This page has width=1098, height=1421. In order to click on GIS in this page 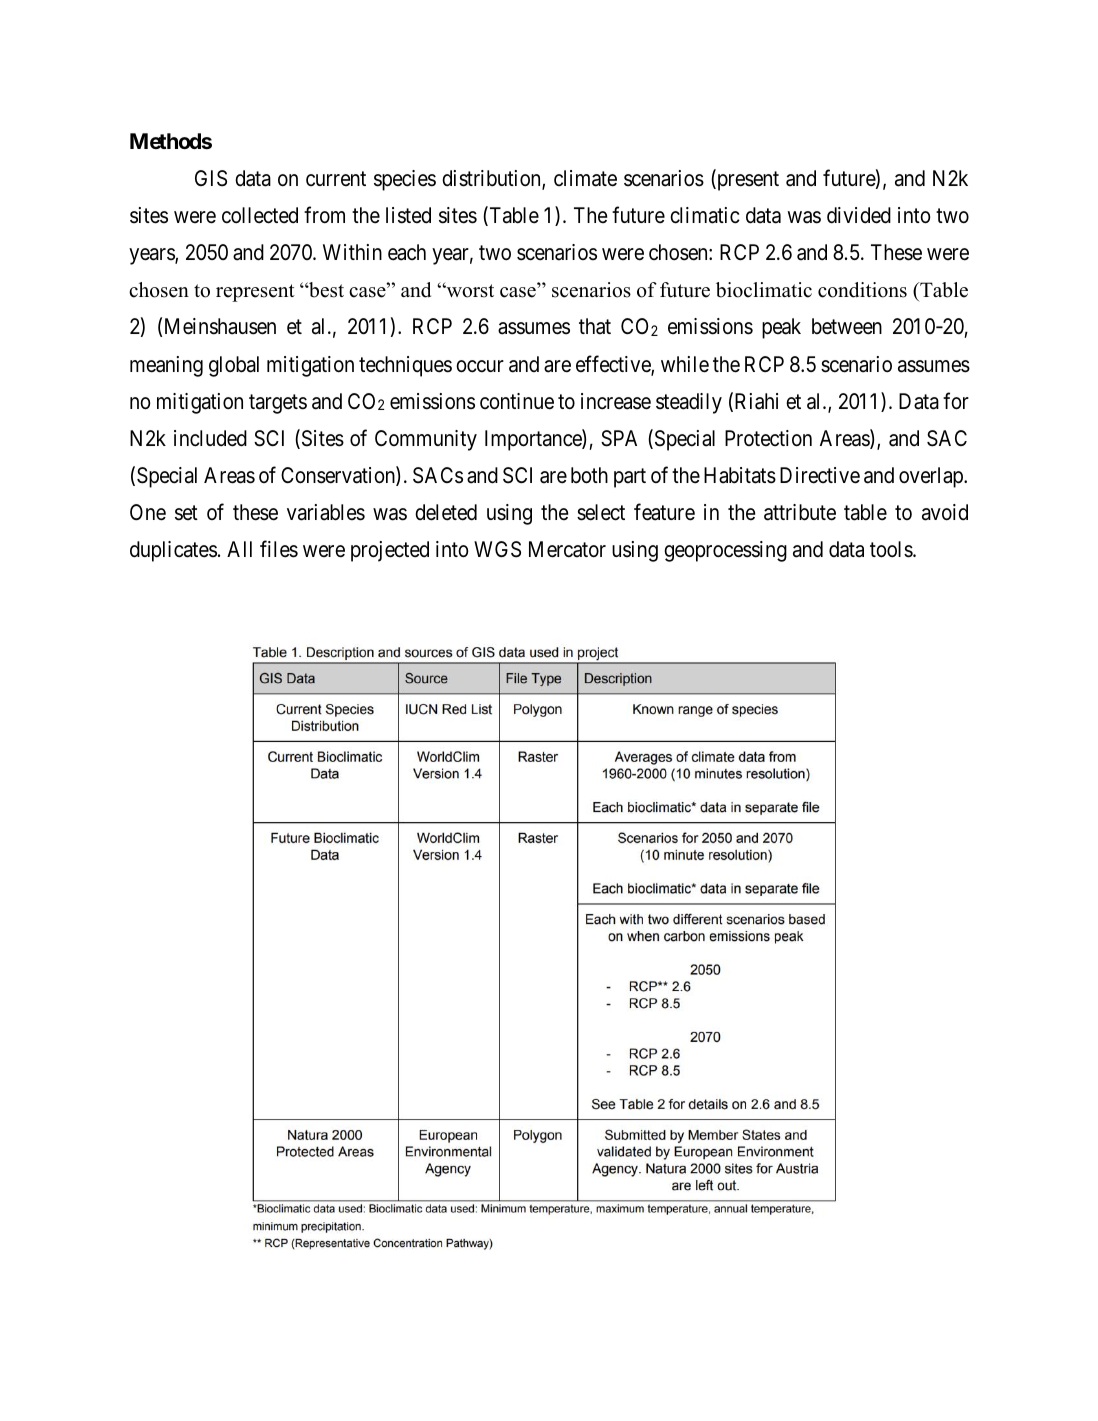, I will do `click(211, 178)`.
